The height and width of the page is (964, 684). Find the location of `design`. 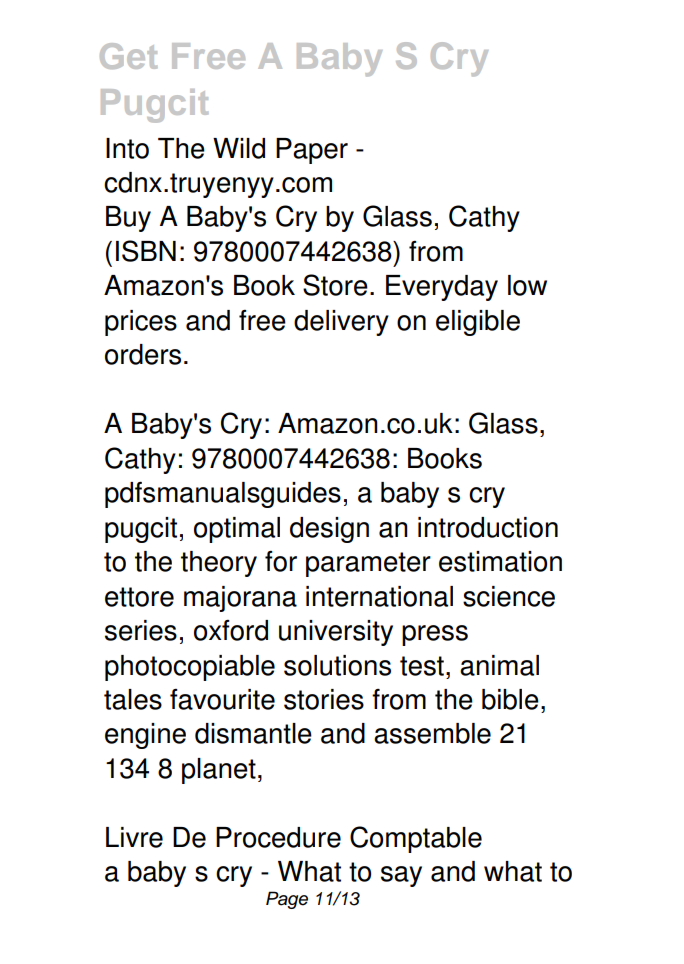

design is located at coordinates (329, 530).
